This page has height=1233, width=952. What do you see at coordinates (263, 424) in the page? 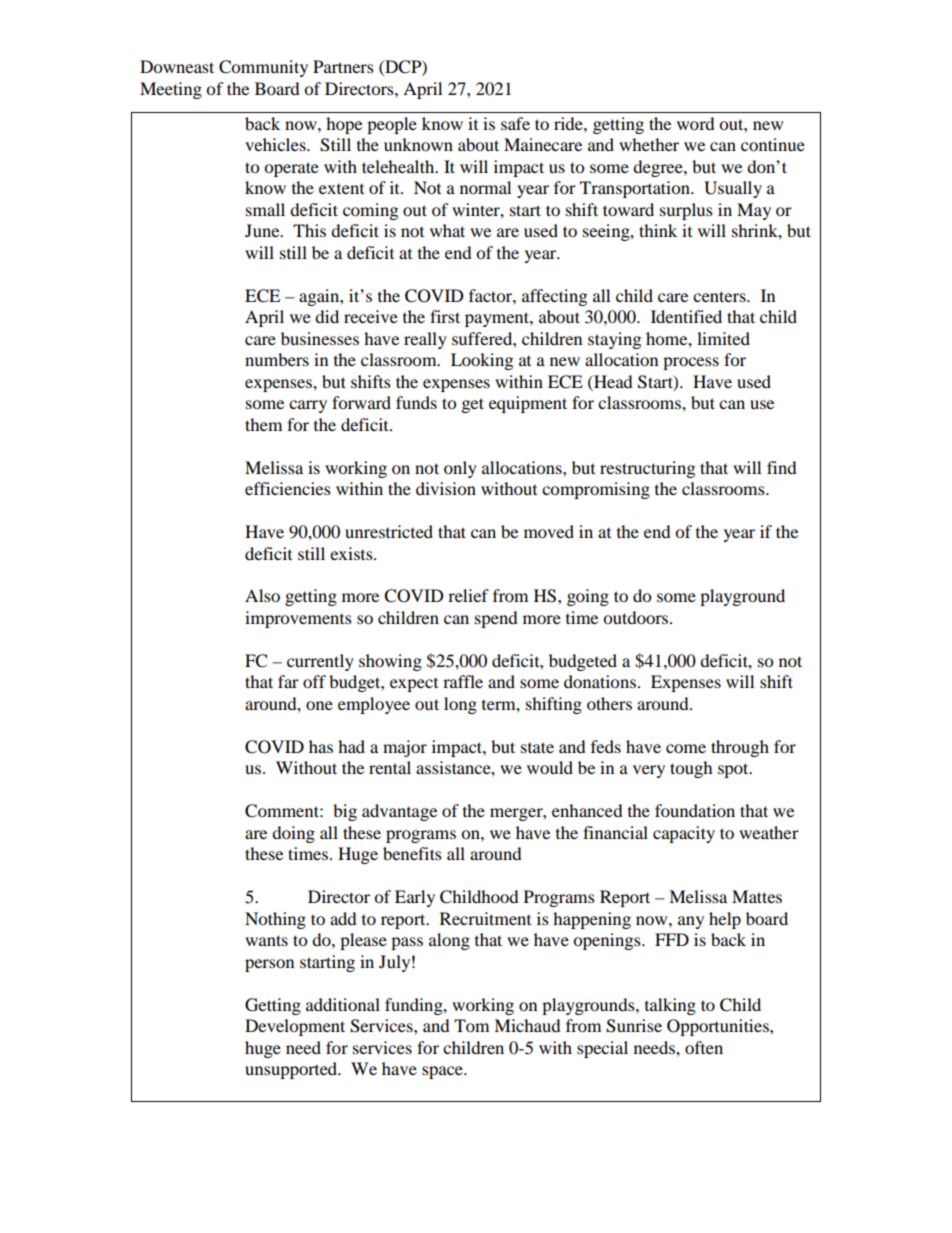
I see `them` at bounding box center [263, 424].
